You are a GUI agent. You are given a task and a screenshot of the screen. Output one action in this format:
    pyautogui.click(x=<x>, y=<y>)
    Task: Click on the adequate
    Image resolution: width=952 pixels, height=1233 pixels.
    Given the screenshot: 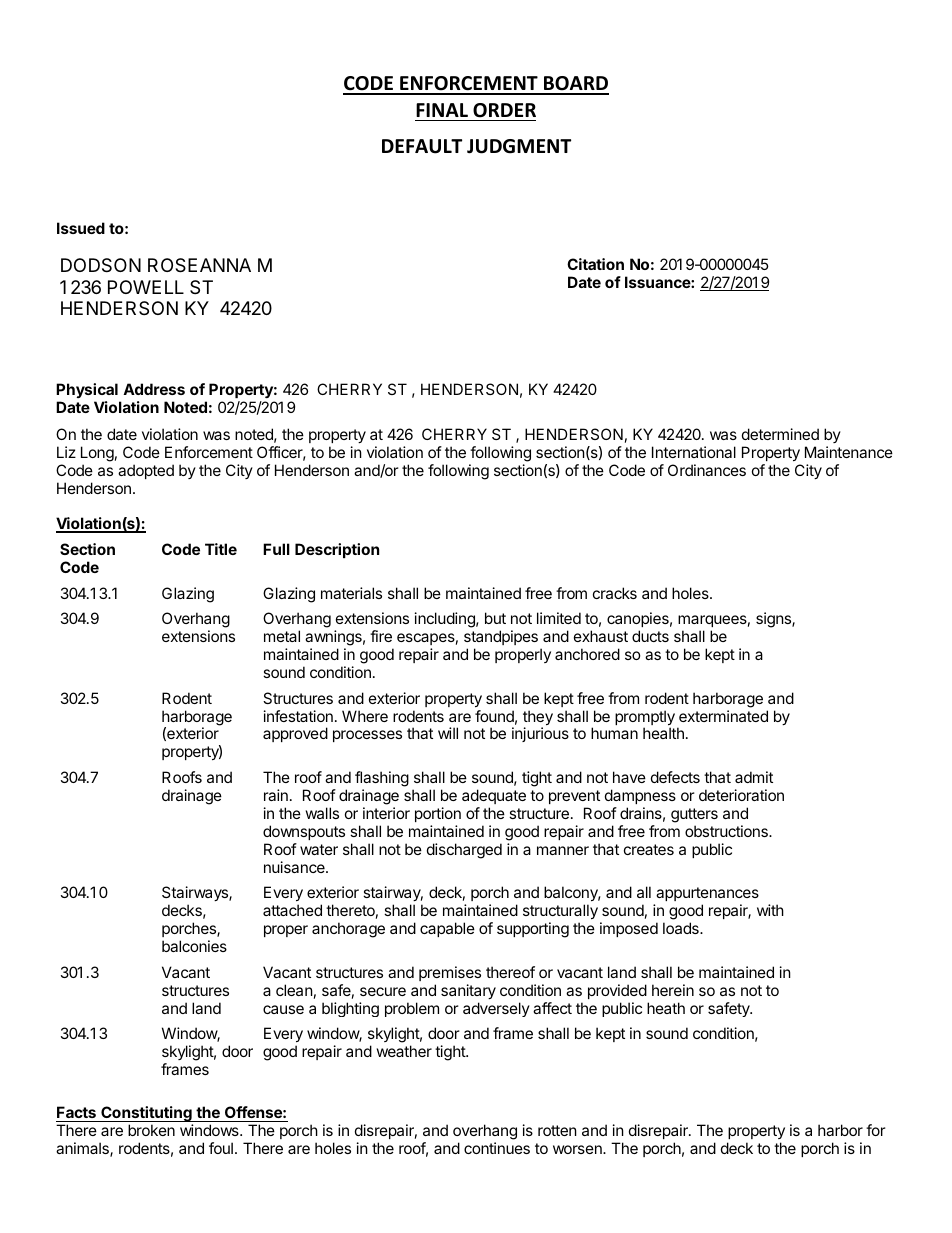 What is the action you would take?
    pyautogui.click(x=494, y=796)
